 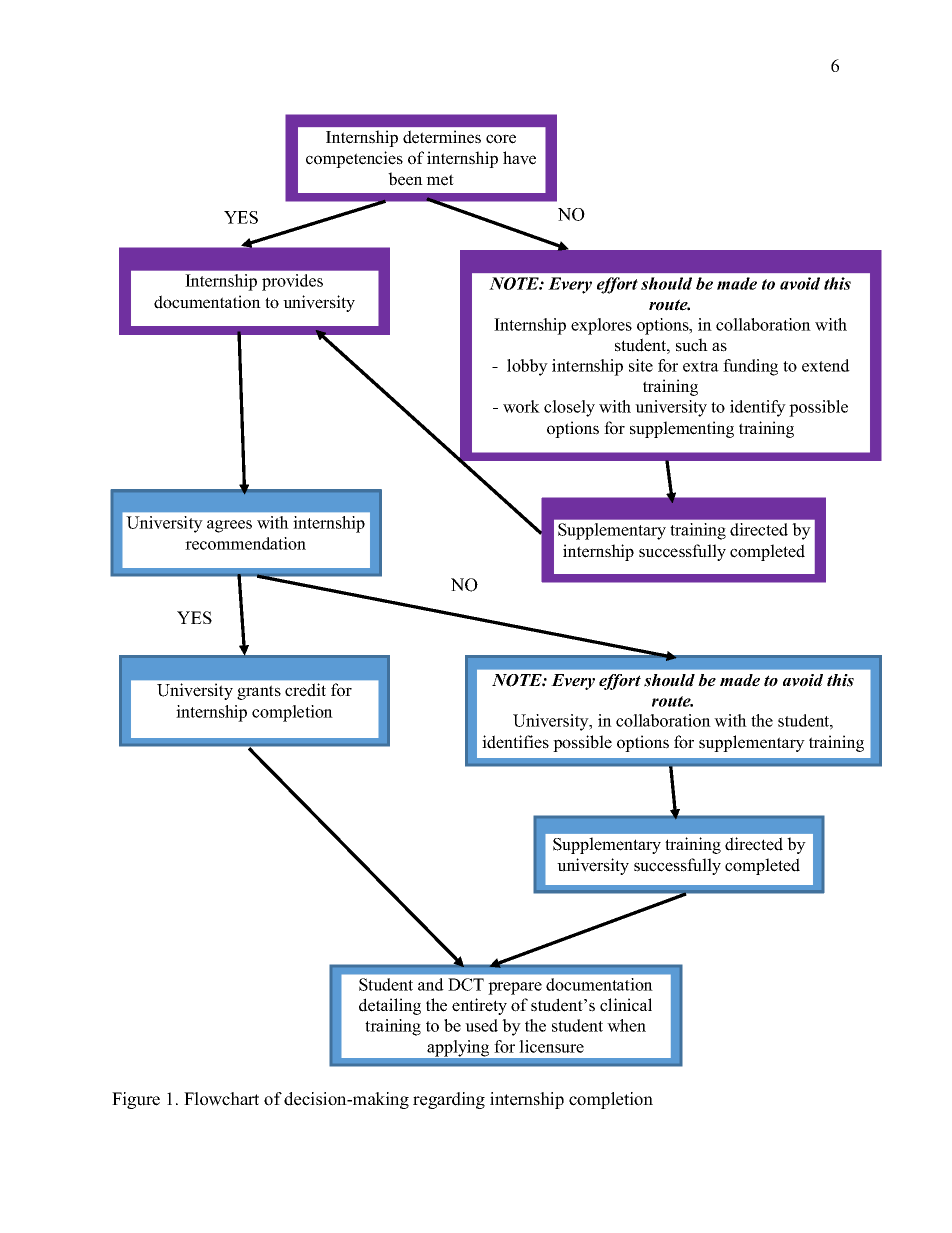 What do you see at coordinates (245, 543) in the page?
I see `recommendation` at bounding box center [245, 543].
